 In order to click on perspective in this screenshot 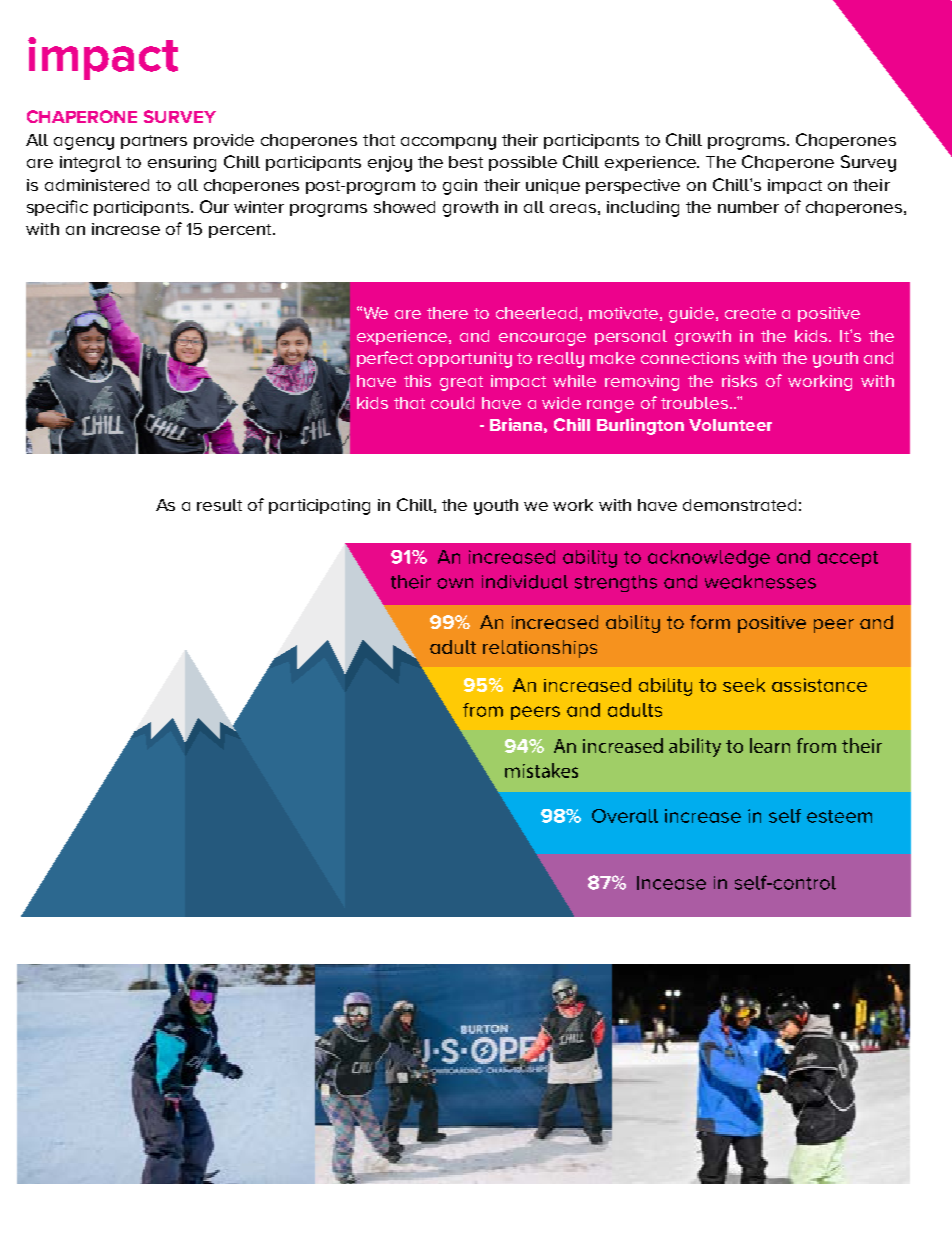, I will do `click(633, 186)`.
